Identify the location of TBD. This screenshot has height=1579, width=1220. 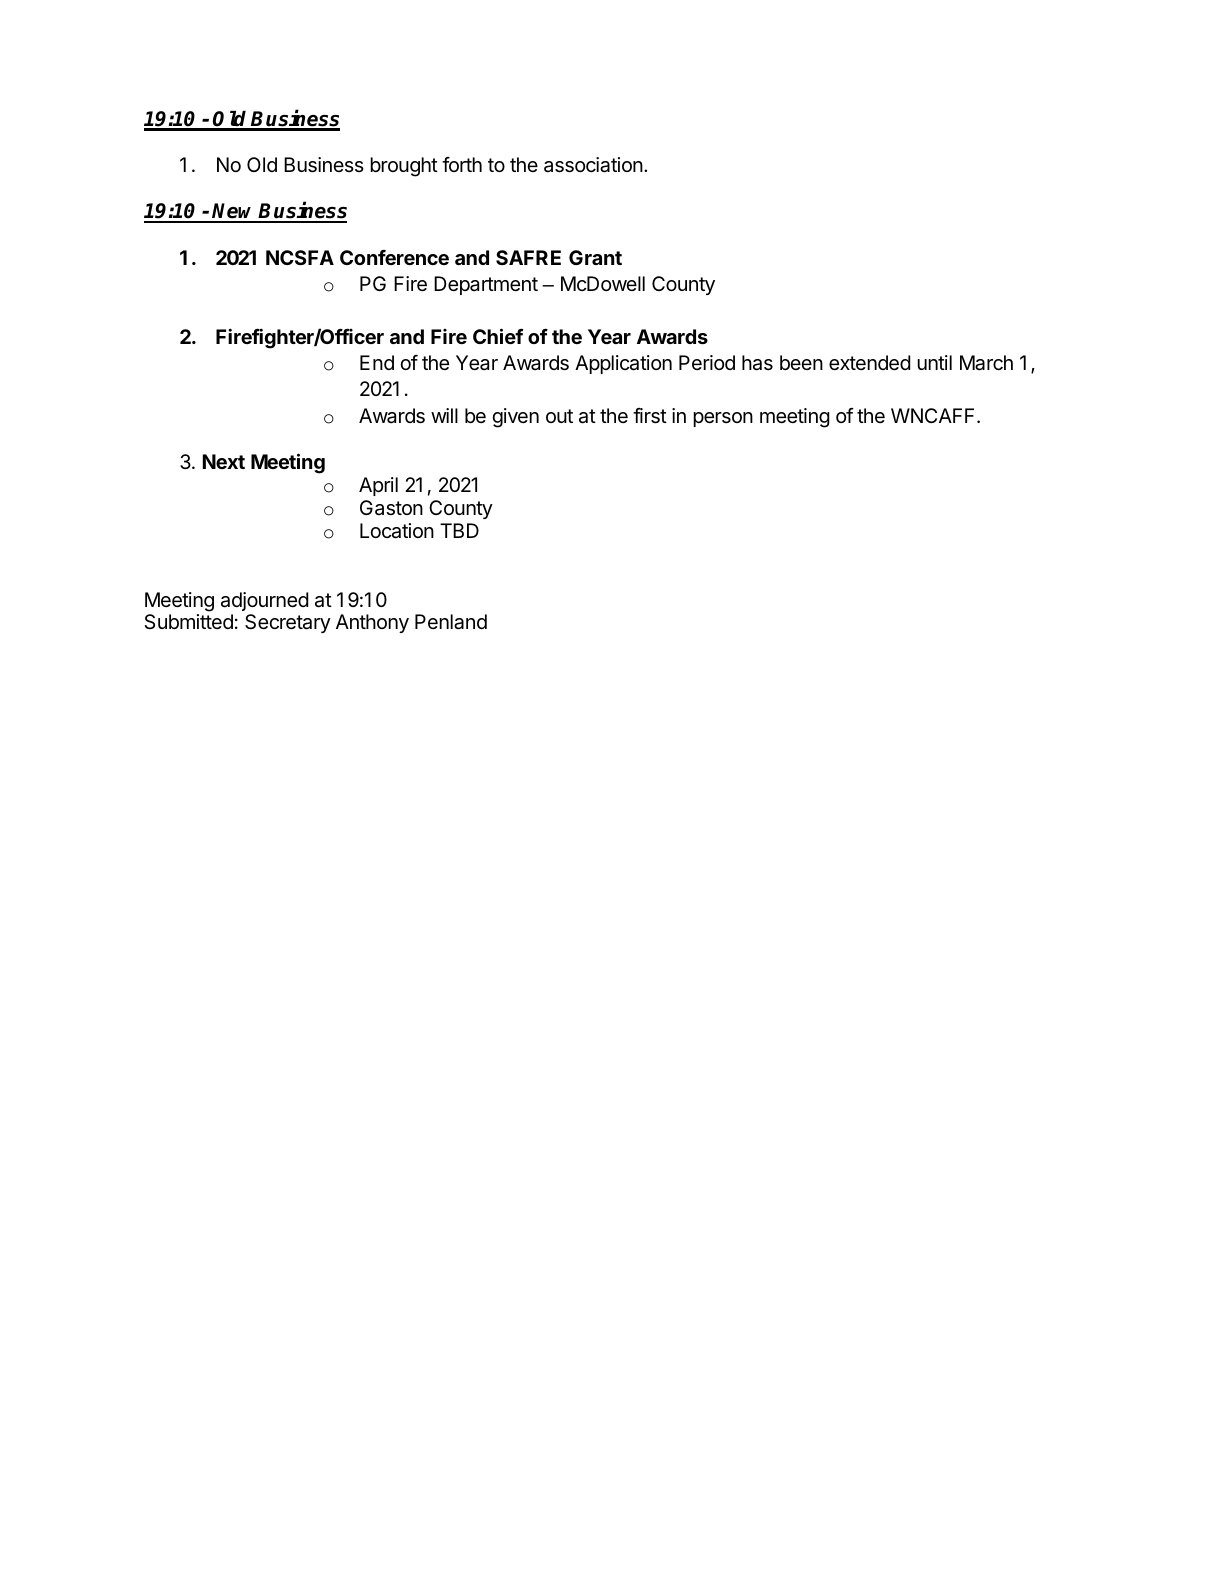
(459, 530).
